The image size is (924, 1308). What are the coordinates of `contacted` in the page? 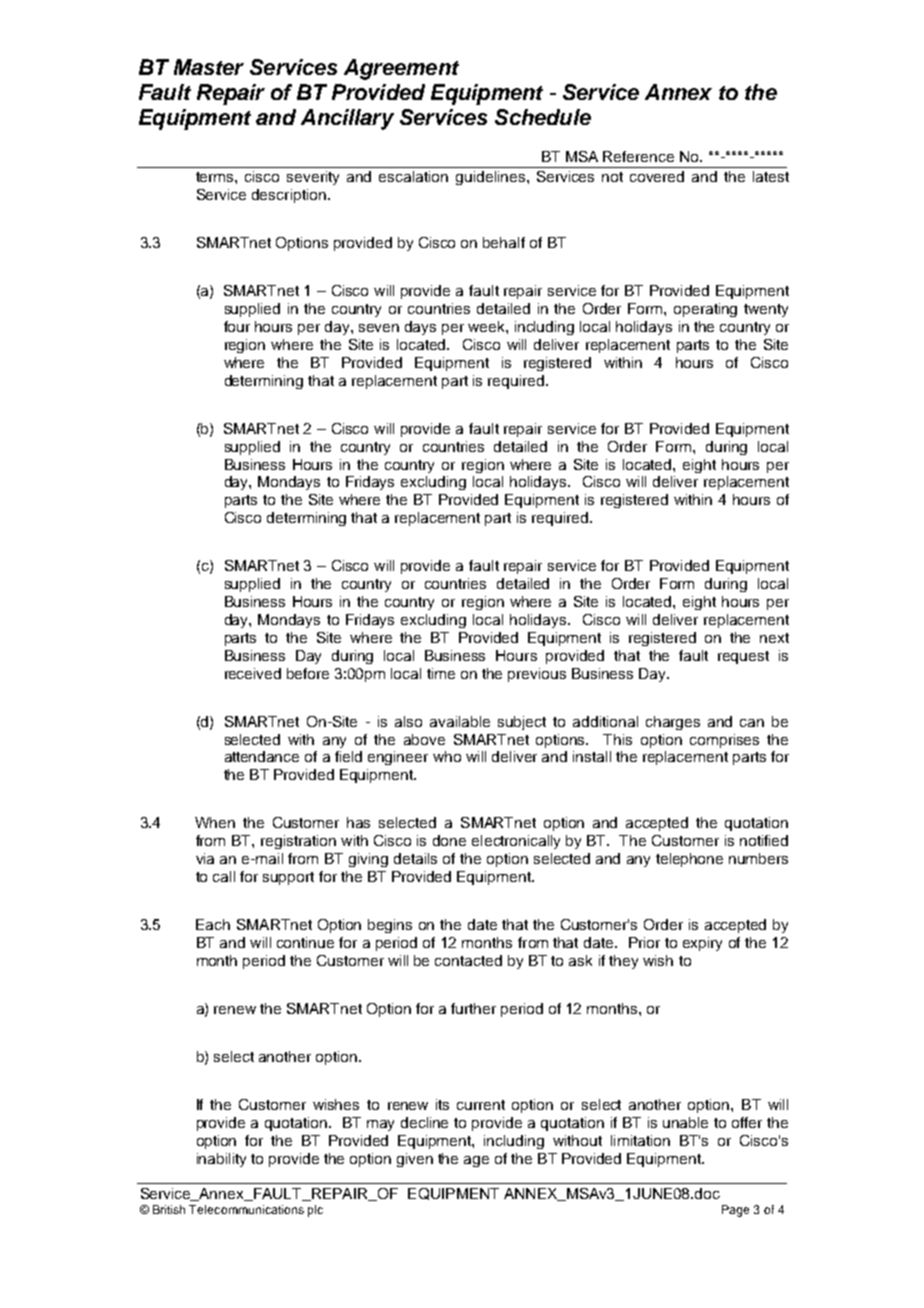 It's located at (468, 960).
